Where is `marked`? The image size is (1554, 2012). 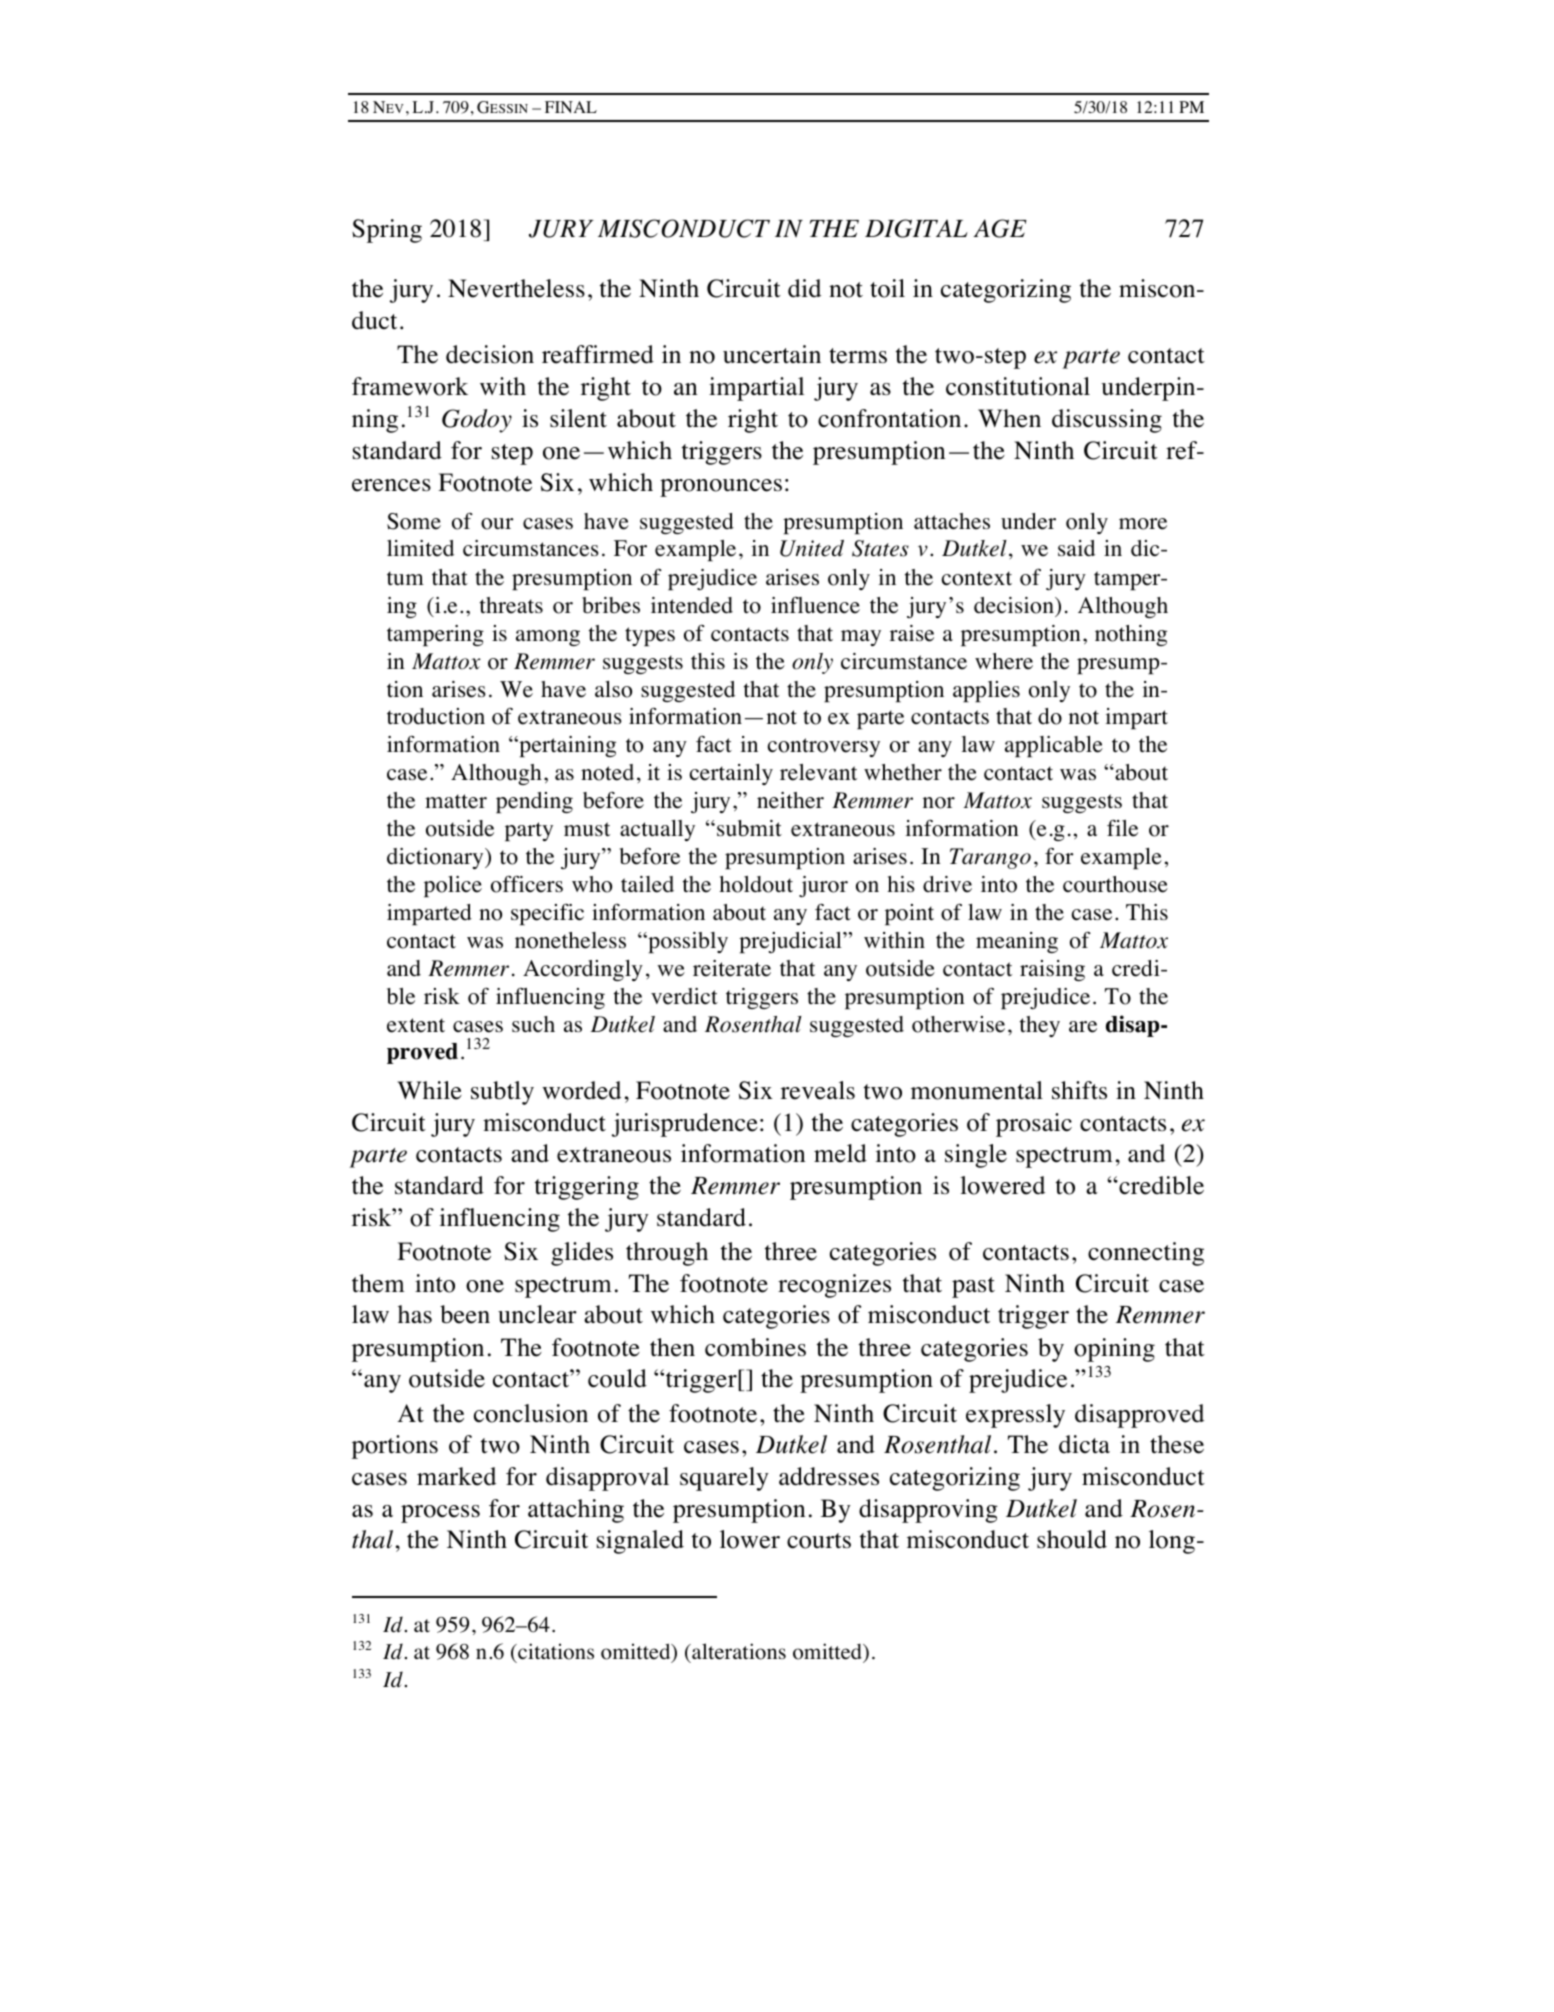
marked is located at coordinates (456, 1476).
